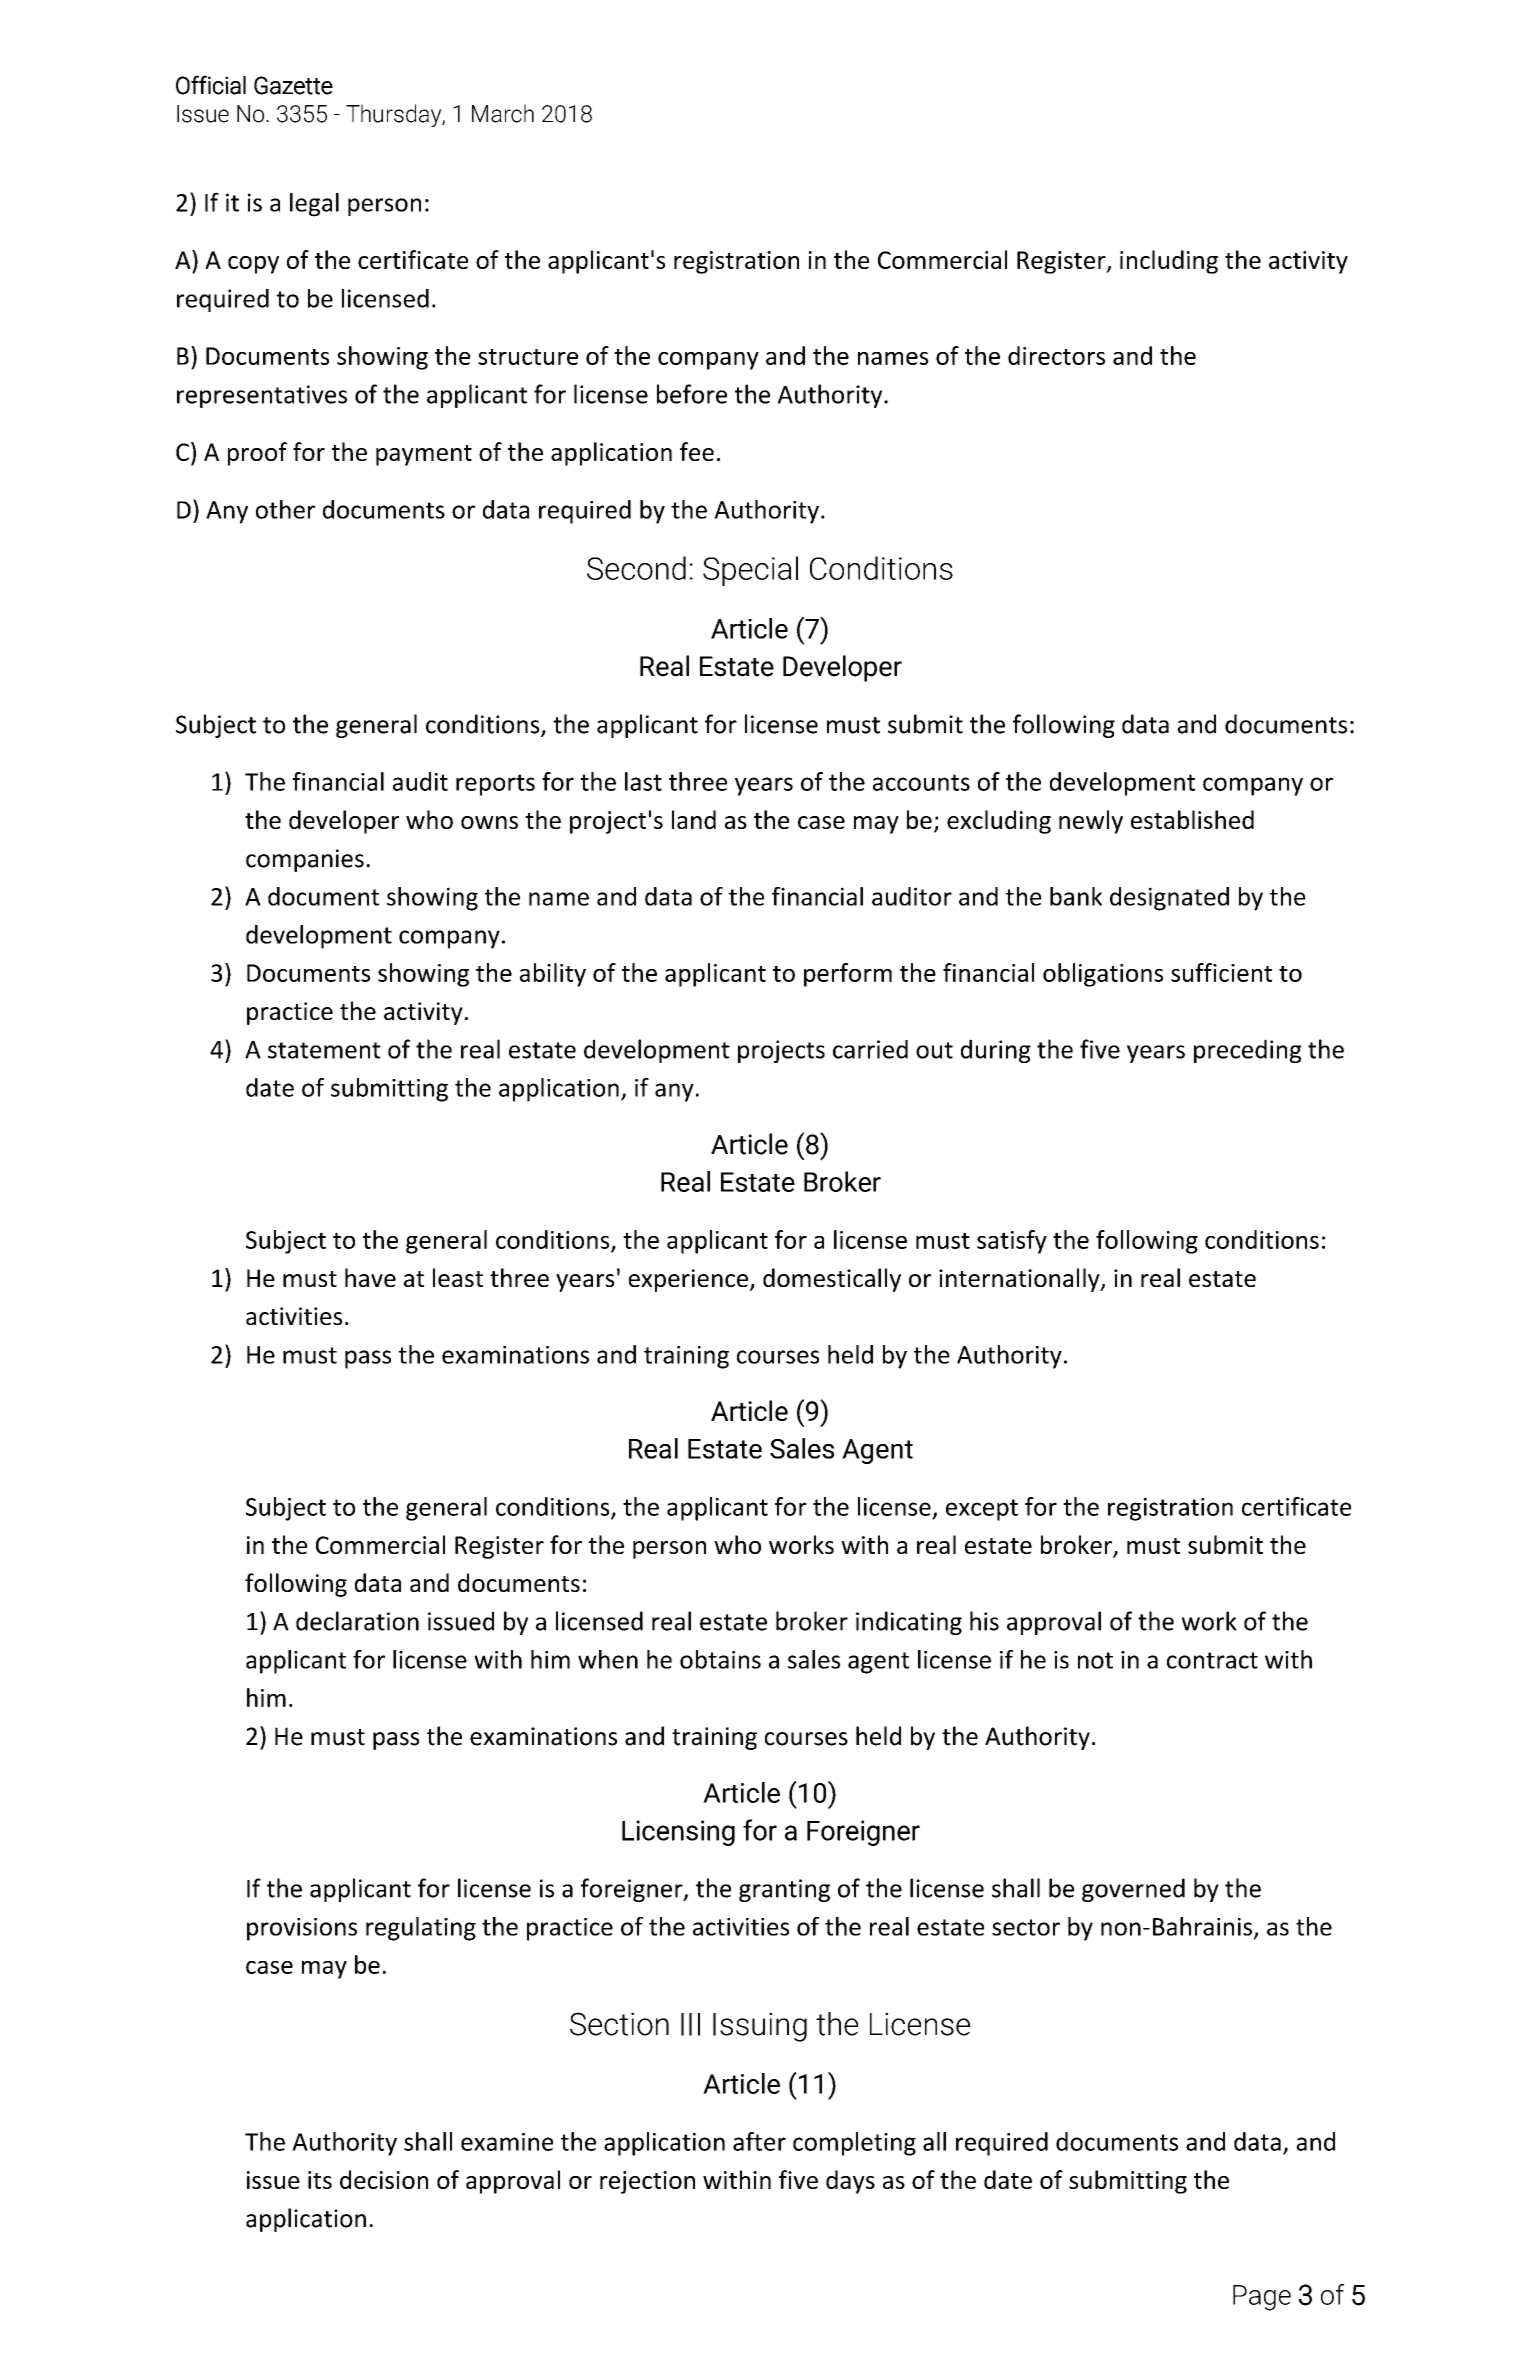 The height and width of the page is (2380, 1540). Describe the element at coordinates (1091, 822) in the page. I see `newly` at that location.
